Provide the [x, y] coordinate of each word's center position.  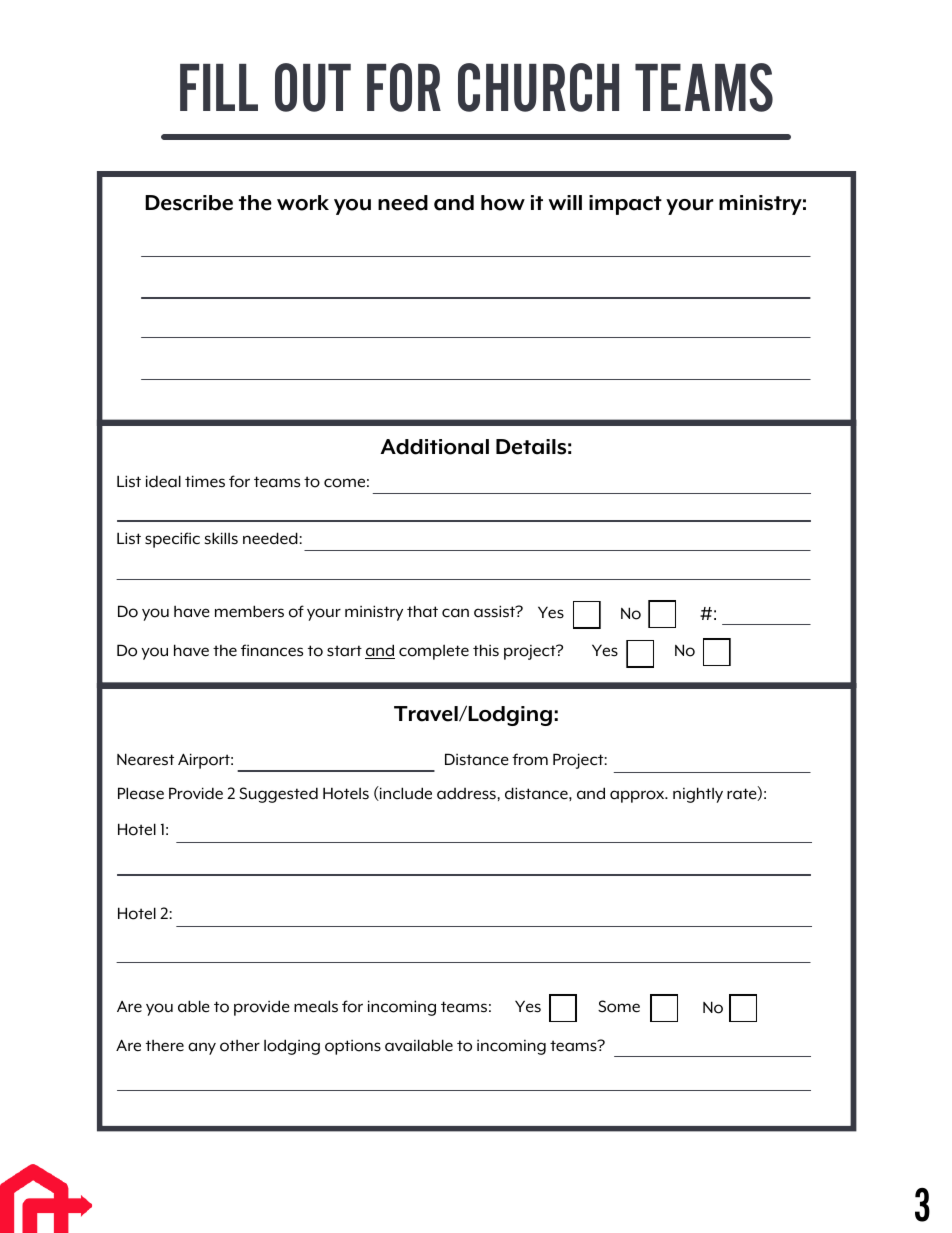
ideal [163, 481]
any [202, 1048]
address [467, 794]
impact [625, 205]
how [503, 203]
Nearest [145, 759]
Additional [434, 447]
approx [638, 796]
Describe [189, 203]
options [353, 1047]
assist [495, 611]
